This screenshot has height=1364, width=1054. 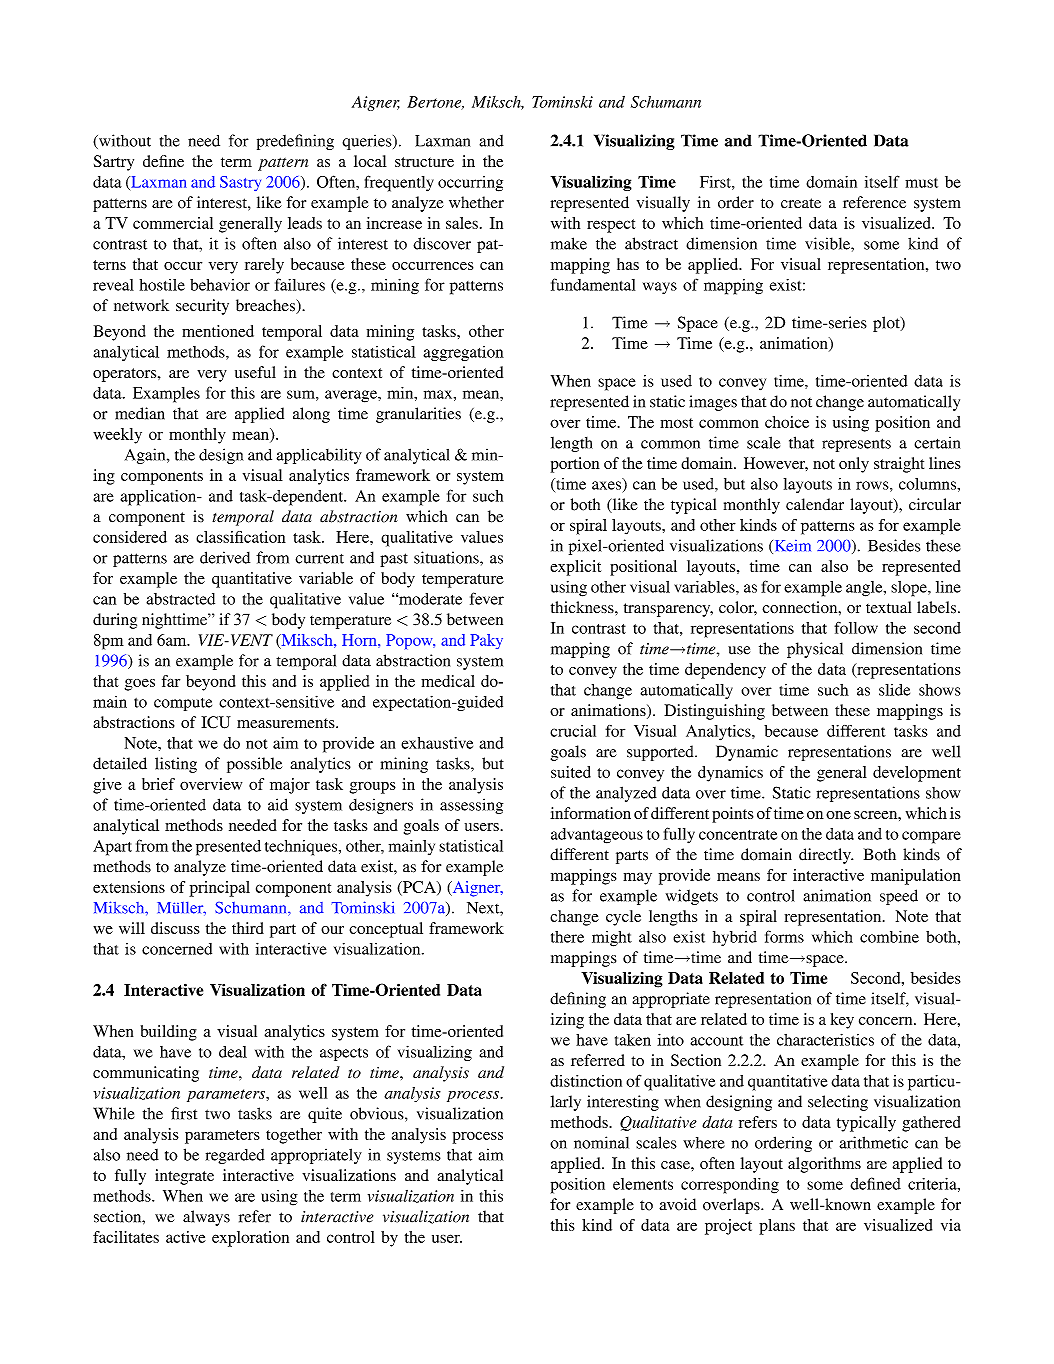 What do you see at coordinates (476, 202) in the screenshot?
I see `whether` at bounding box center [476, 202].
